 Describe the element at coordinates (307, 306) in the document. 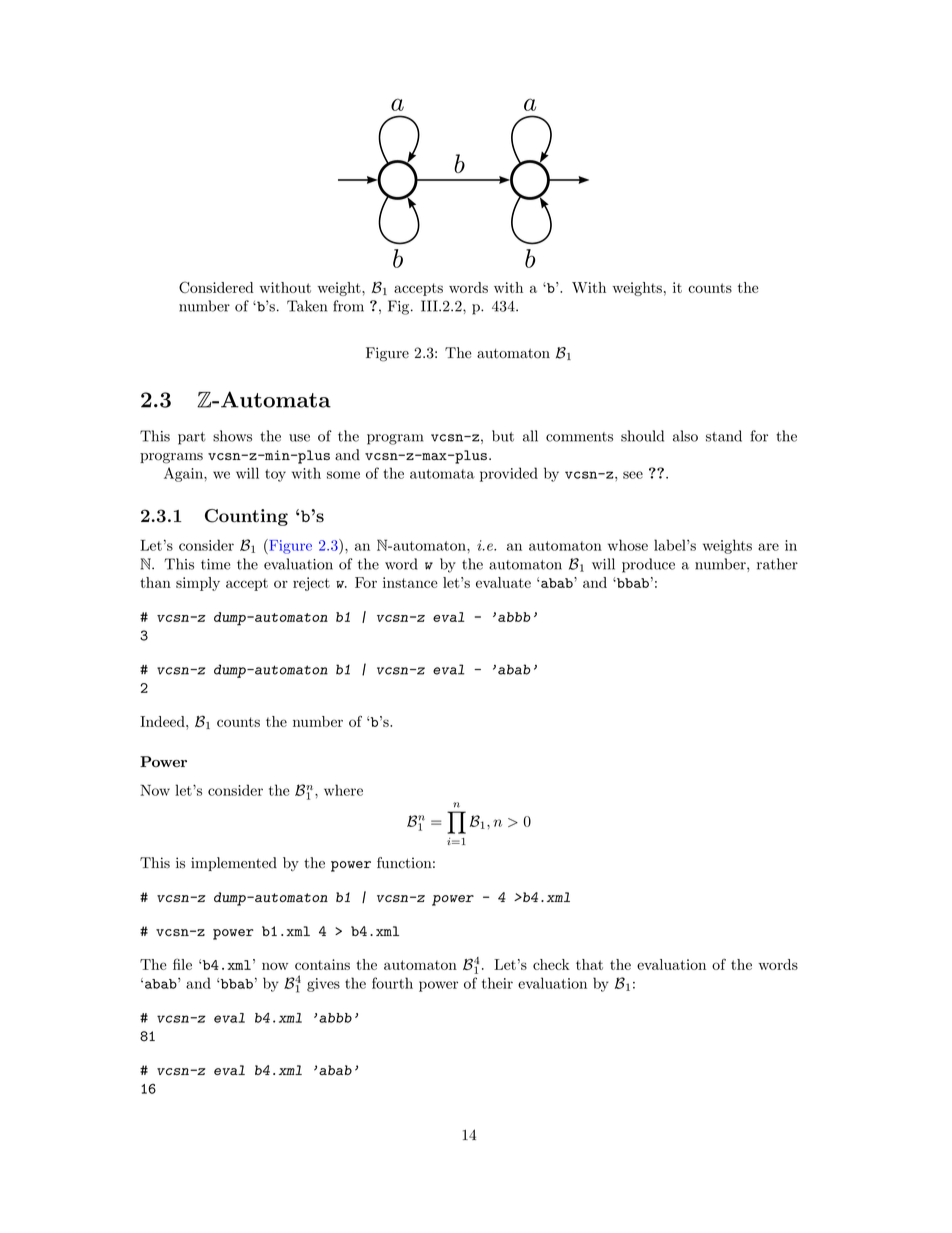

I see `Taken` at that location.
